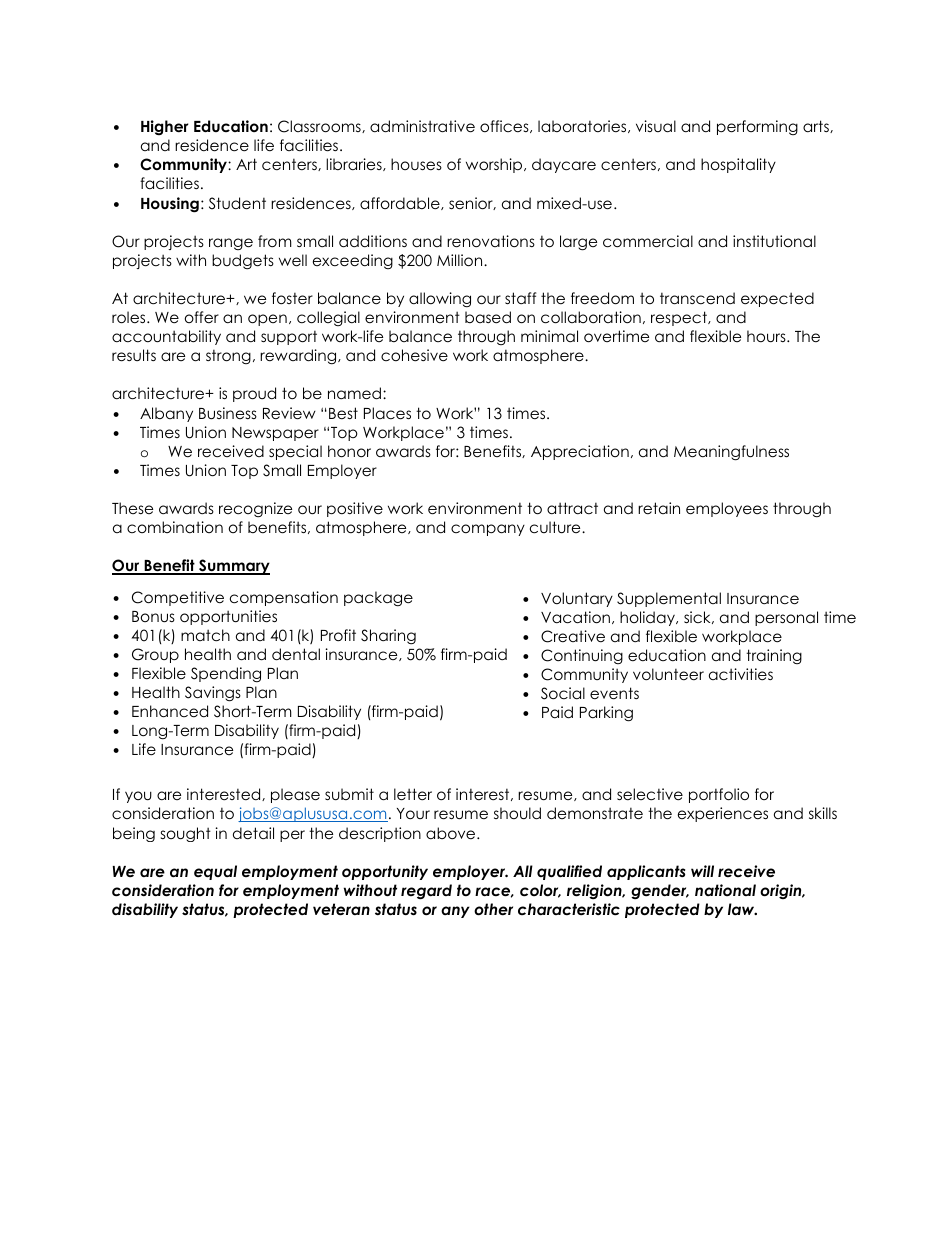  Describe the element at coordinates (495, 165) in the screenshot. I see `worship` at that location.
